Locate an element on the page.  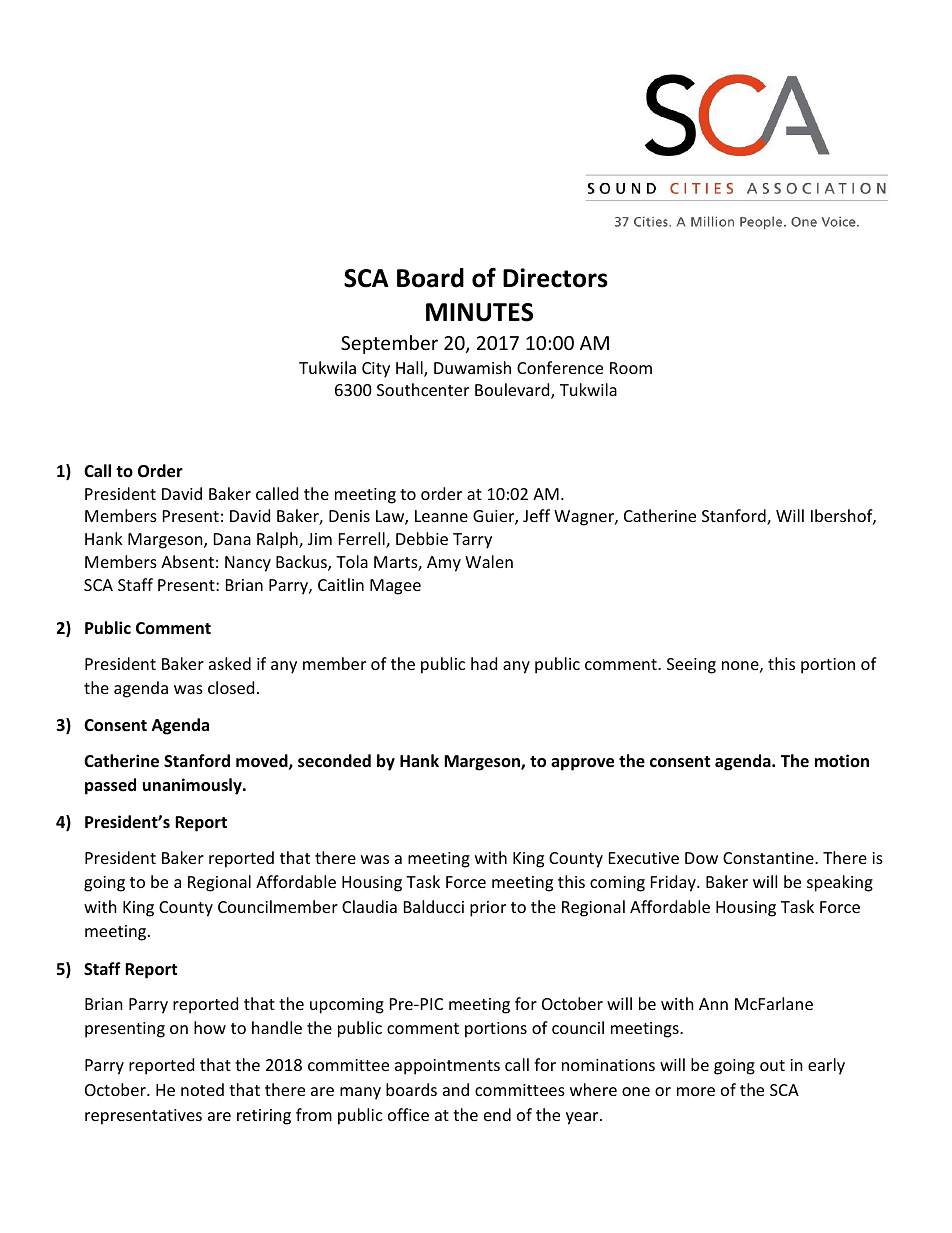
appointments is located at coordinates (447, 1067).
